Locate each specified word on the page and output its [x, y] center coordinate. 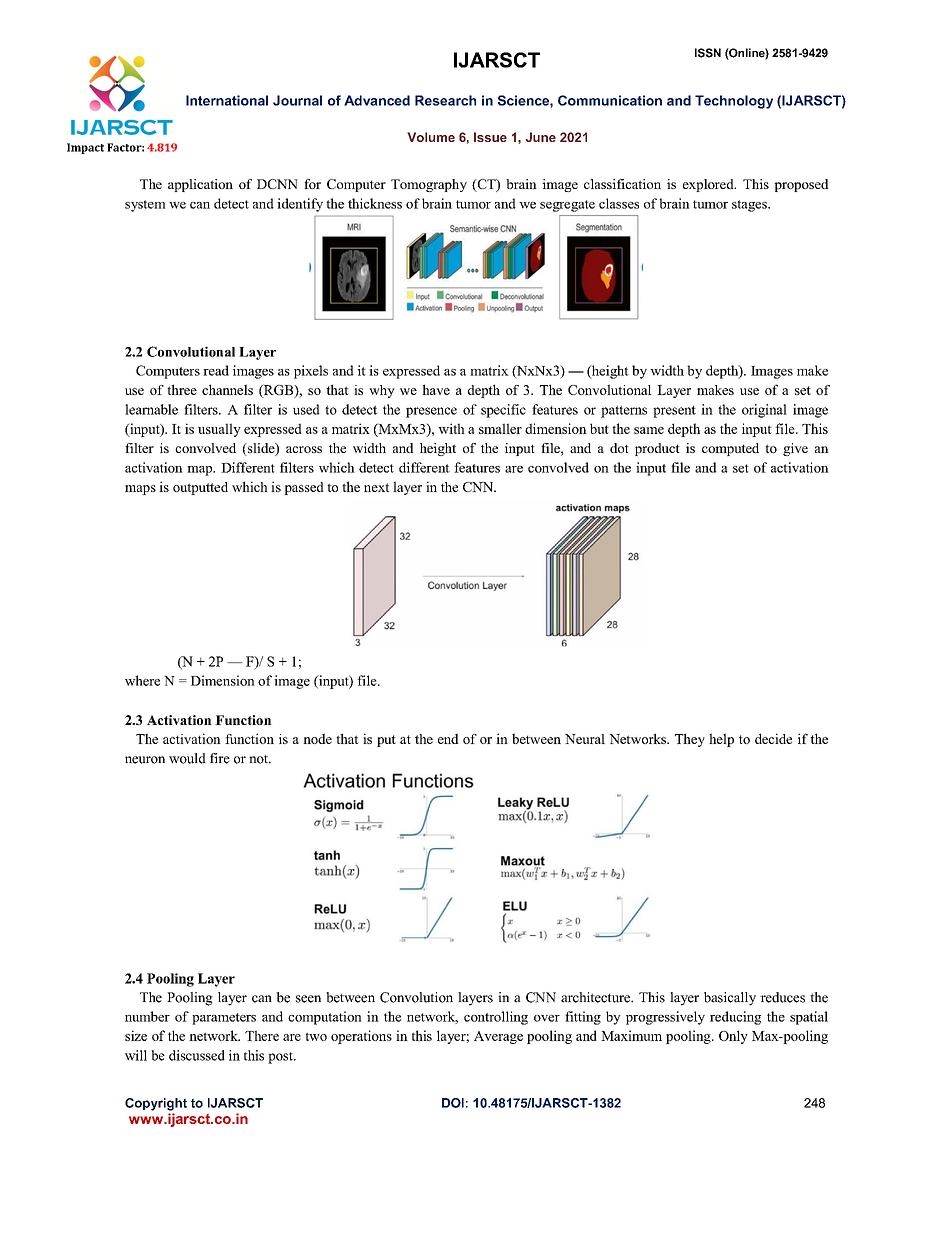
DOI [453, 1103]
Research [445, 100]
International [227, 100]
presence [431, 412]
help [721, 740]
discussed [197, 1055]
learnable [151, 409]
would [187, 758]
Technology [734, 102]
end [448, 738]
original [764, 411]
